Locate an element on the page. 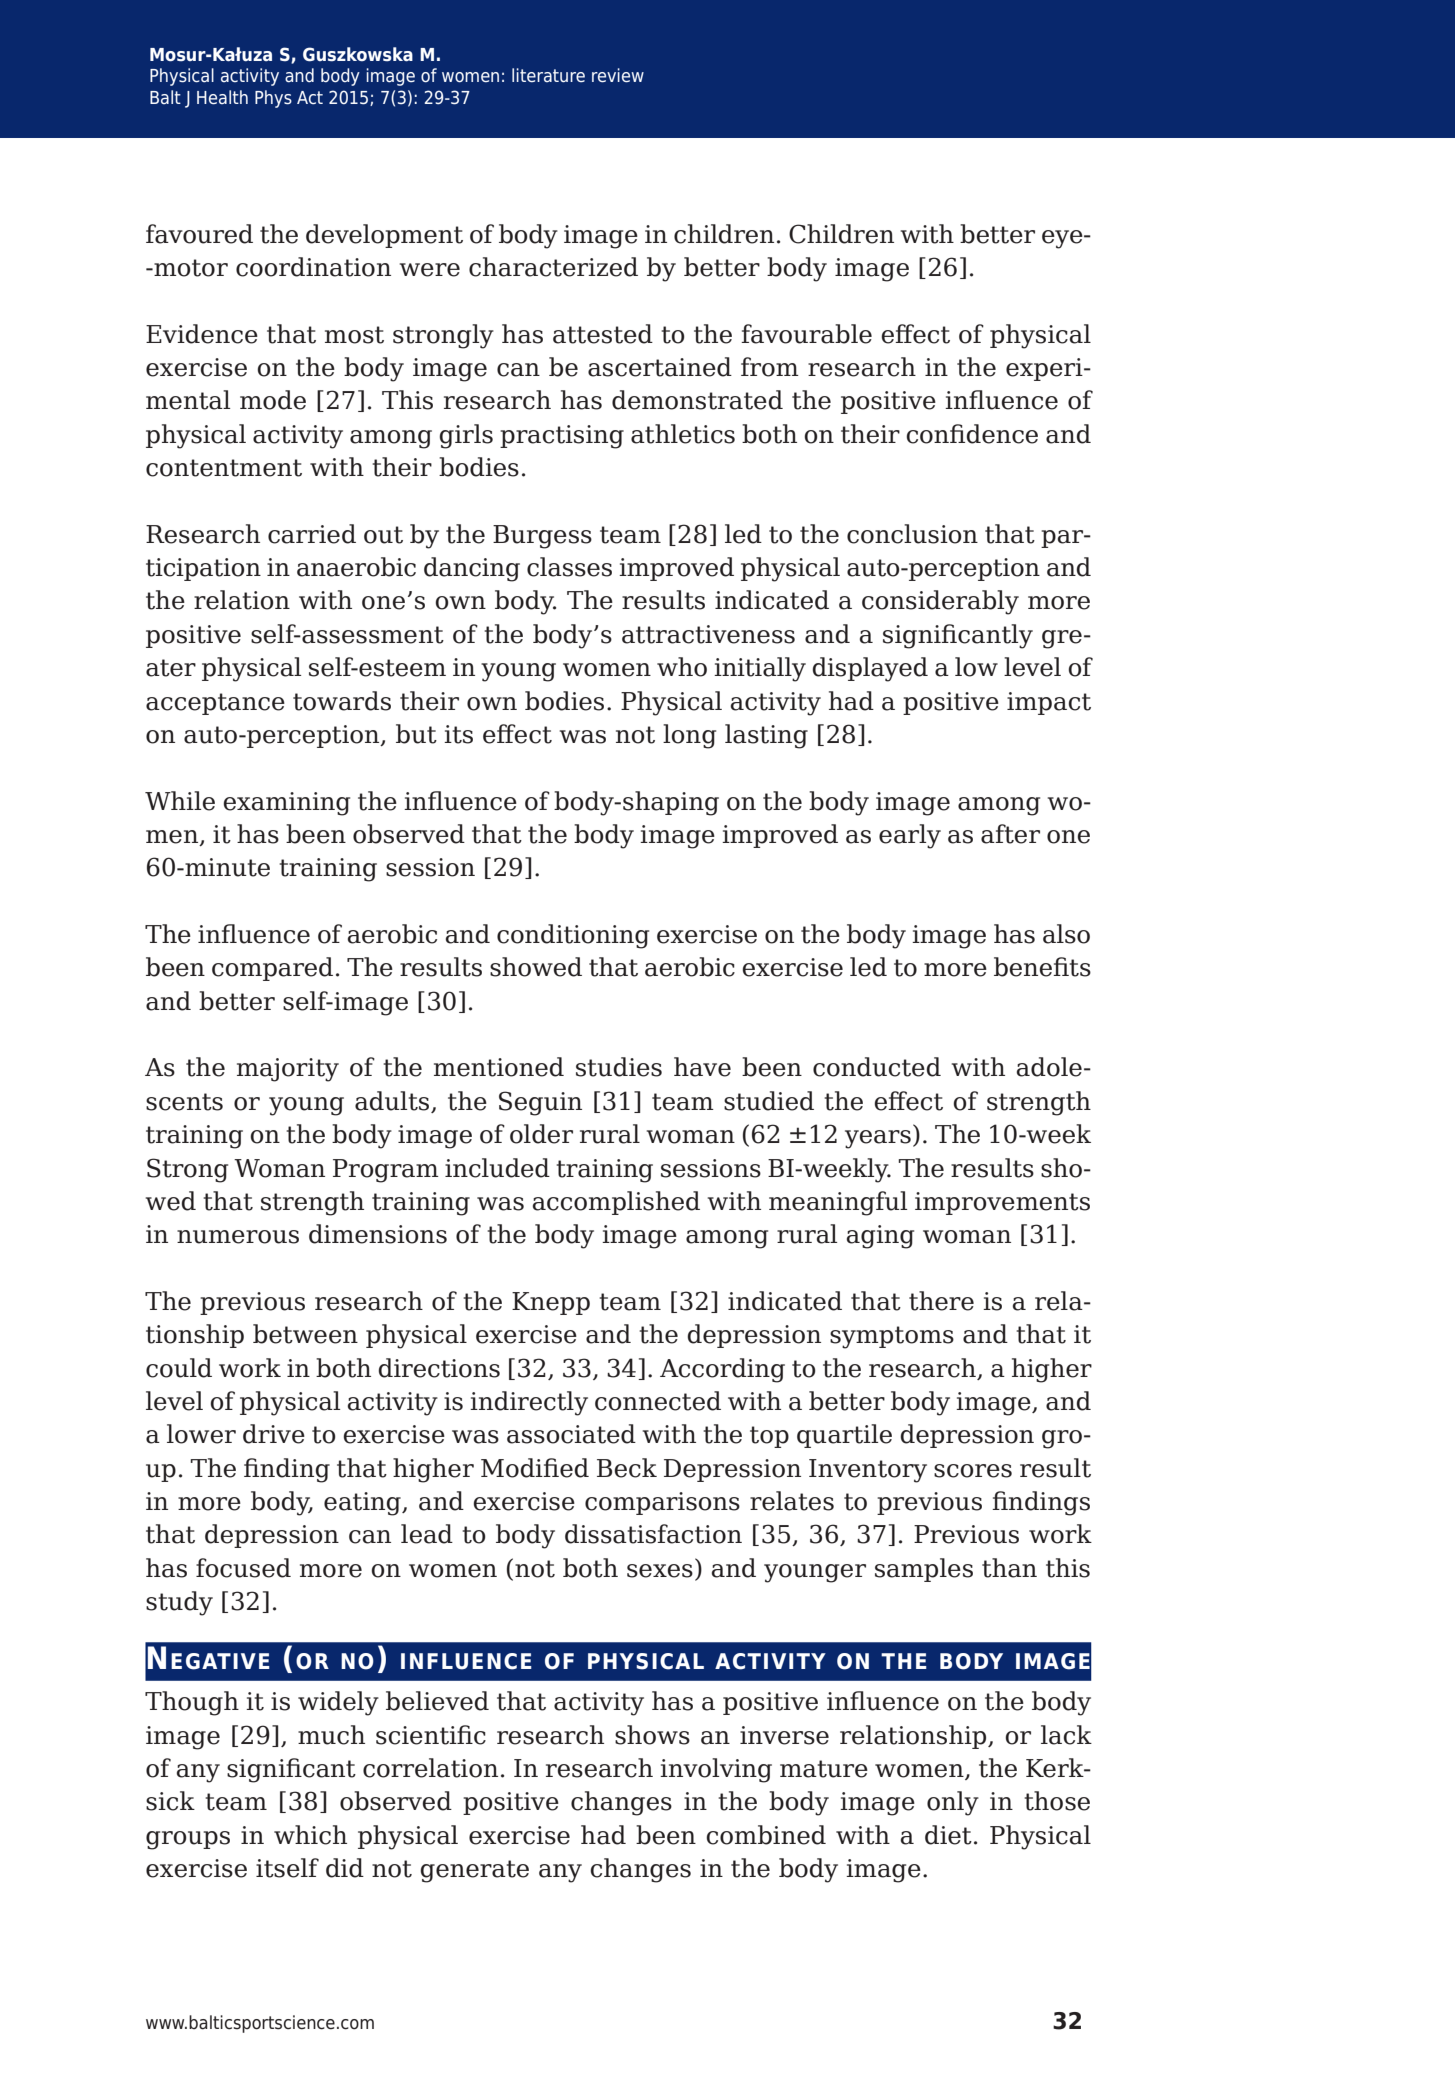 This page has height=2073, width=1455. Health is located at coordinates (222, 97).
